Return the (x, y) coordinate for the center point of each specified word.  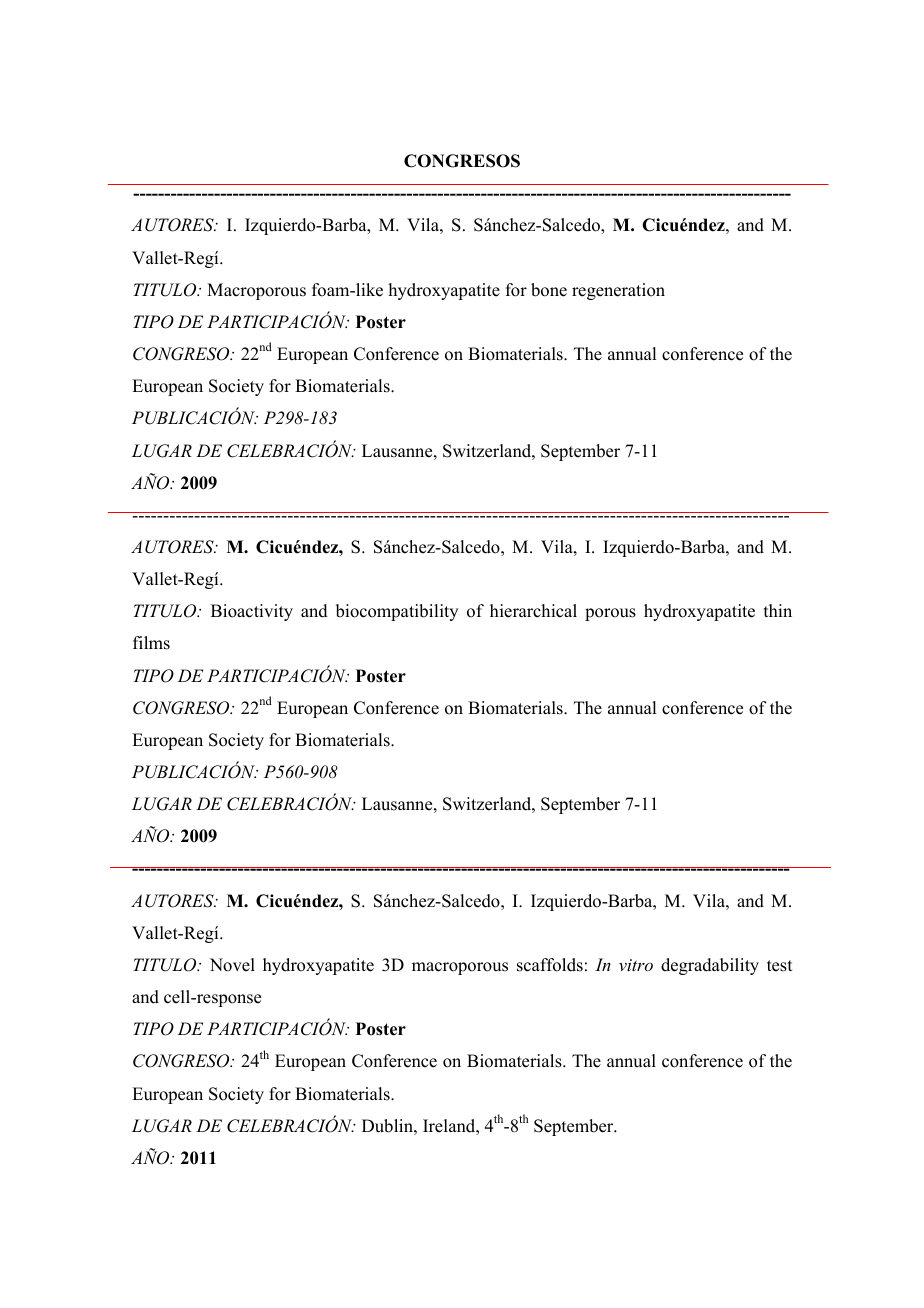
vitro (636, 965)
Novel (232, 965)
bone (549, 290)
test (779, 966)
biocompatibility (397, 612)
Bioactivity (252, 612)
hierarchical (533, 611)
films (151, 643)
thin (778, 610)
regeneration (618, 291)
